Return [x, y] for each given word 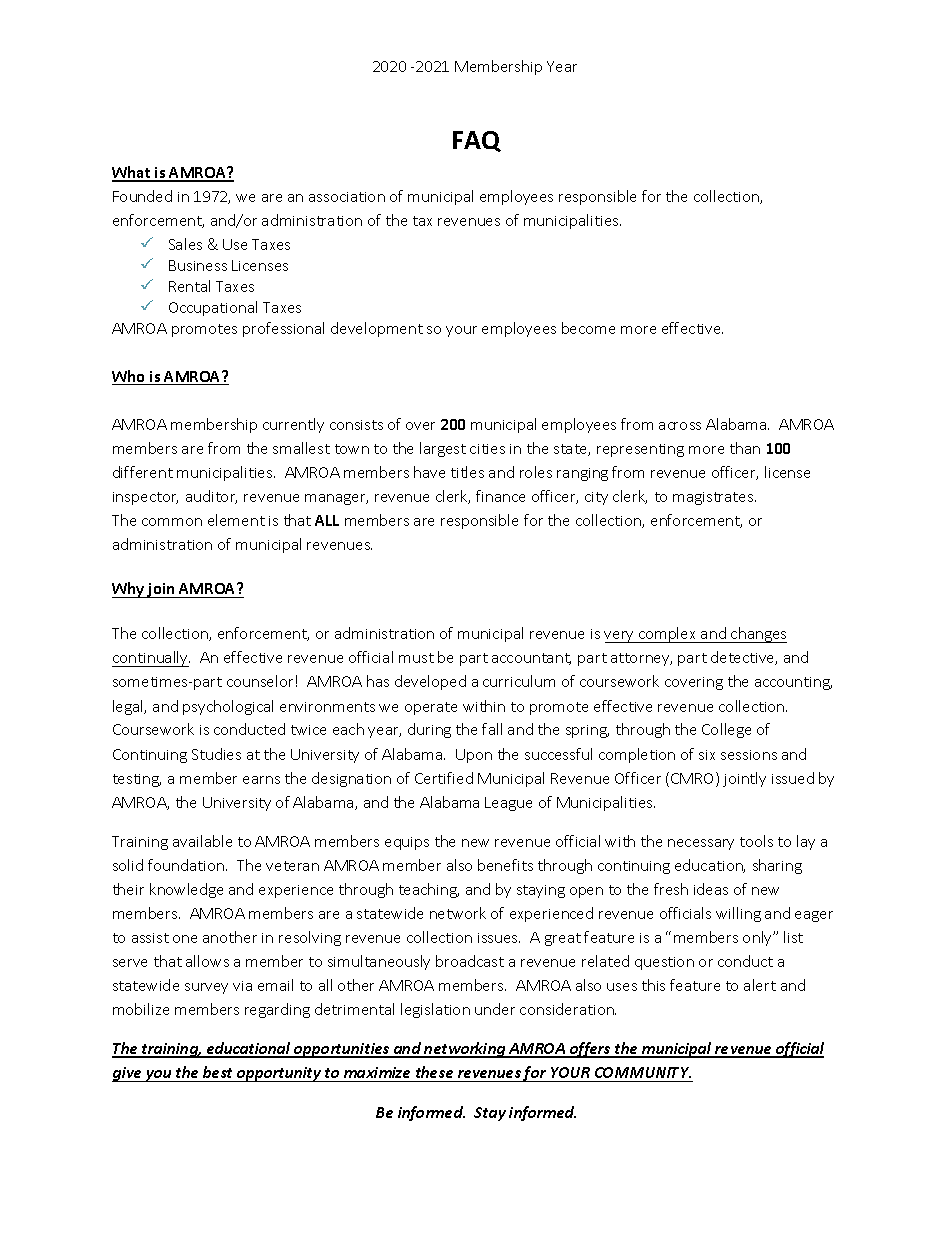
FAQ [477, 141]
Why [129, 590]
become [588, 328]
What [132, 173]
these [434, 1072]
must [416, 658]
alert [760, 985]
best [217, 1072]
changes [758, 635]
